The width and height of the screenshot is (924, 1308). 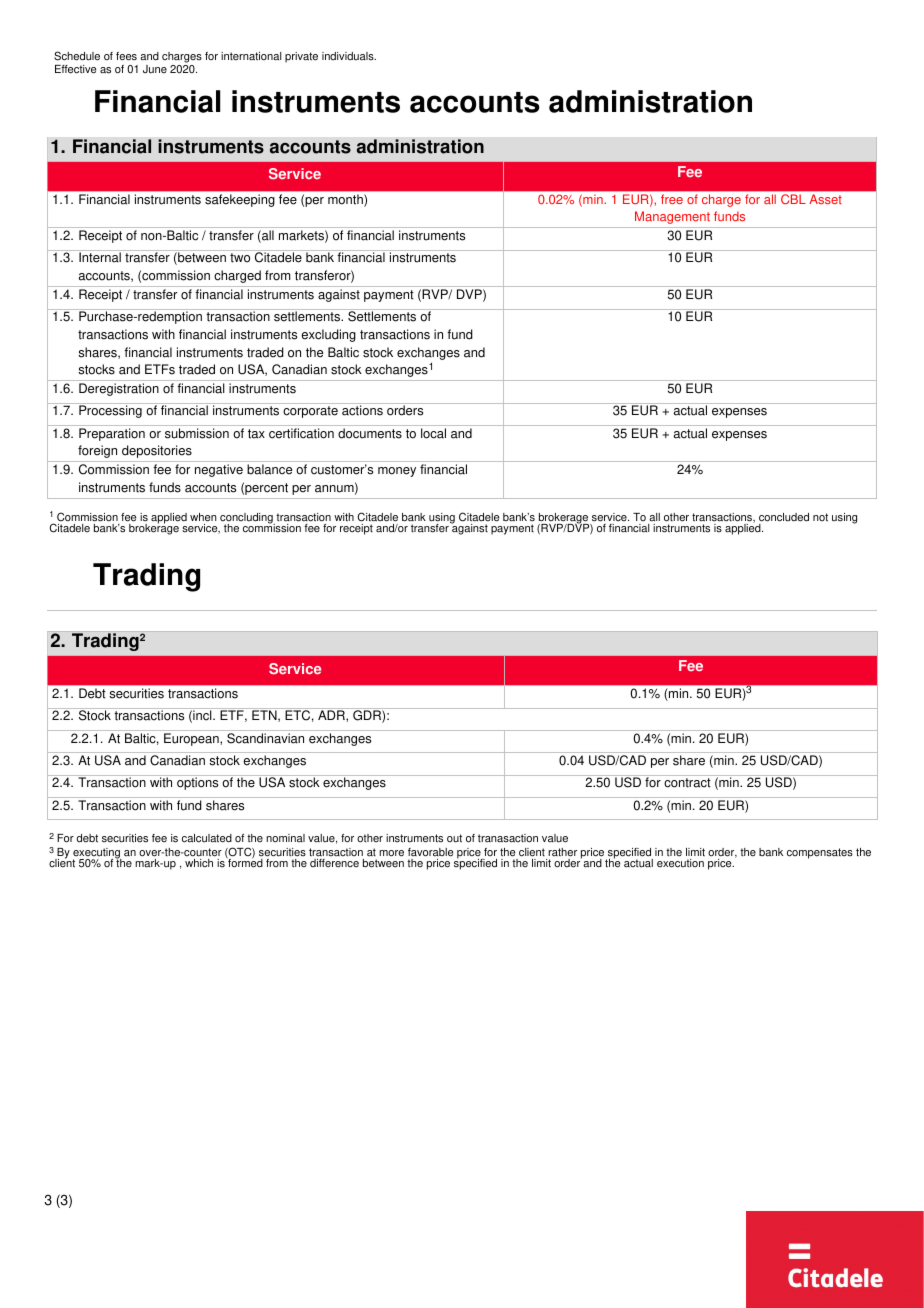 I want to click on individuals, so click(x=349, y=56).
